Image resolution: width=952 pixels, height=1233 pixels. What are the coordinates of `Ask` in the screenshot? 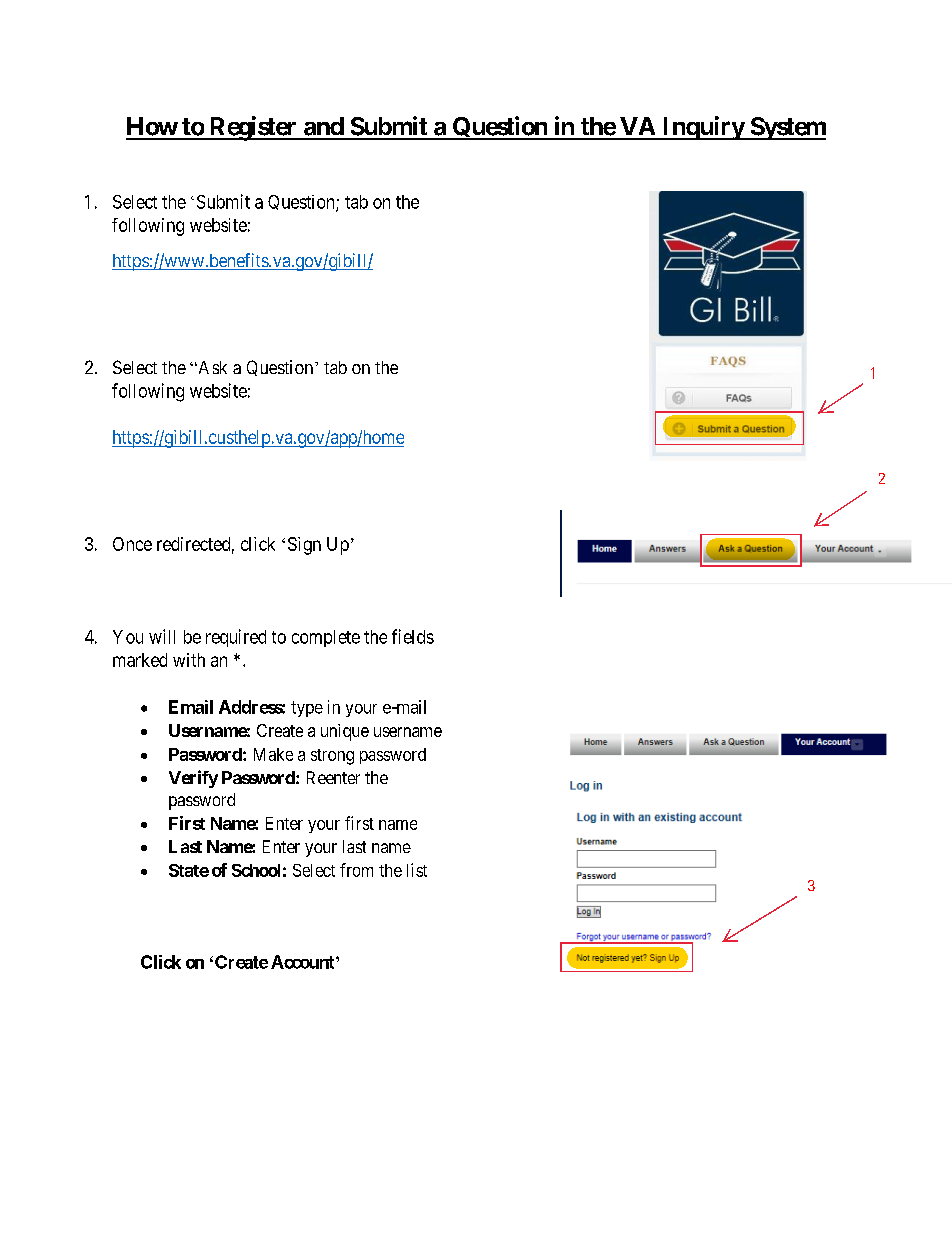 It's located at (211, 367).
